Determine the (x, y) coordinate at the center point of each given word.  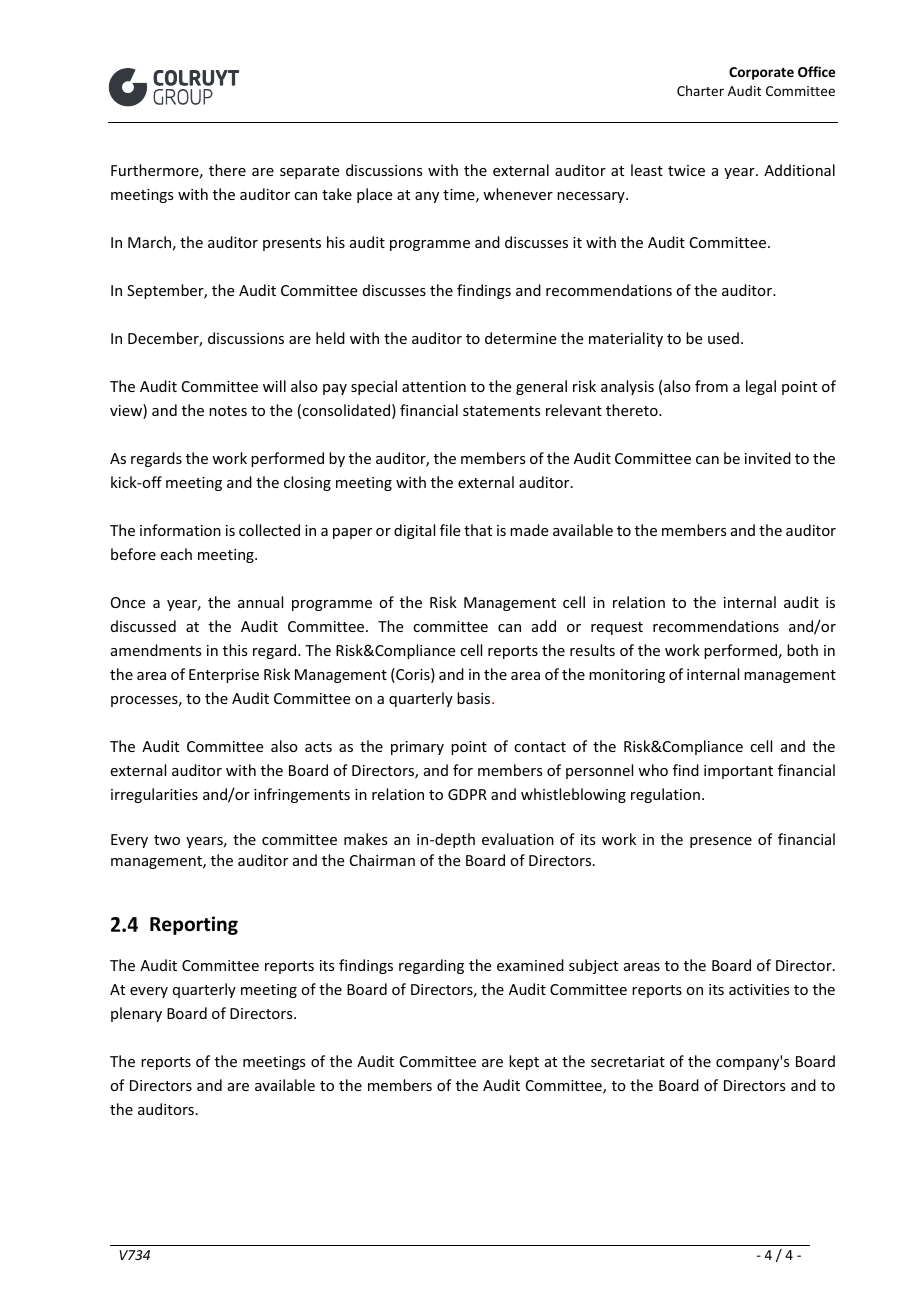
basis (475, 698)
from (711, 386)
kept (524, 1062)
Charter (700, 90)
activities (759, 989)
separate (309, 172)
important (738, 772)
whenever (518, 194)
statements (501, 411)
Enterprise (224, 676)
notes (228, 411)
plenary (136, 1014)
